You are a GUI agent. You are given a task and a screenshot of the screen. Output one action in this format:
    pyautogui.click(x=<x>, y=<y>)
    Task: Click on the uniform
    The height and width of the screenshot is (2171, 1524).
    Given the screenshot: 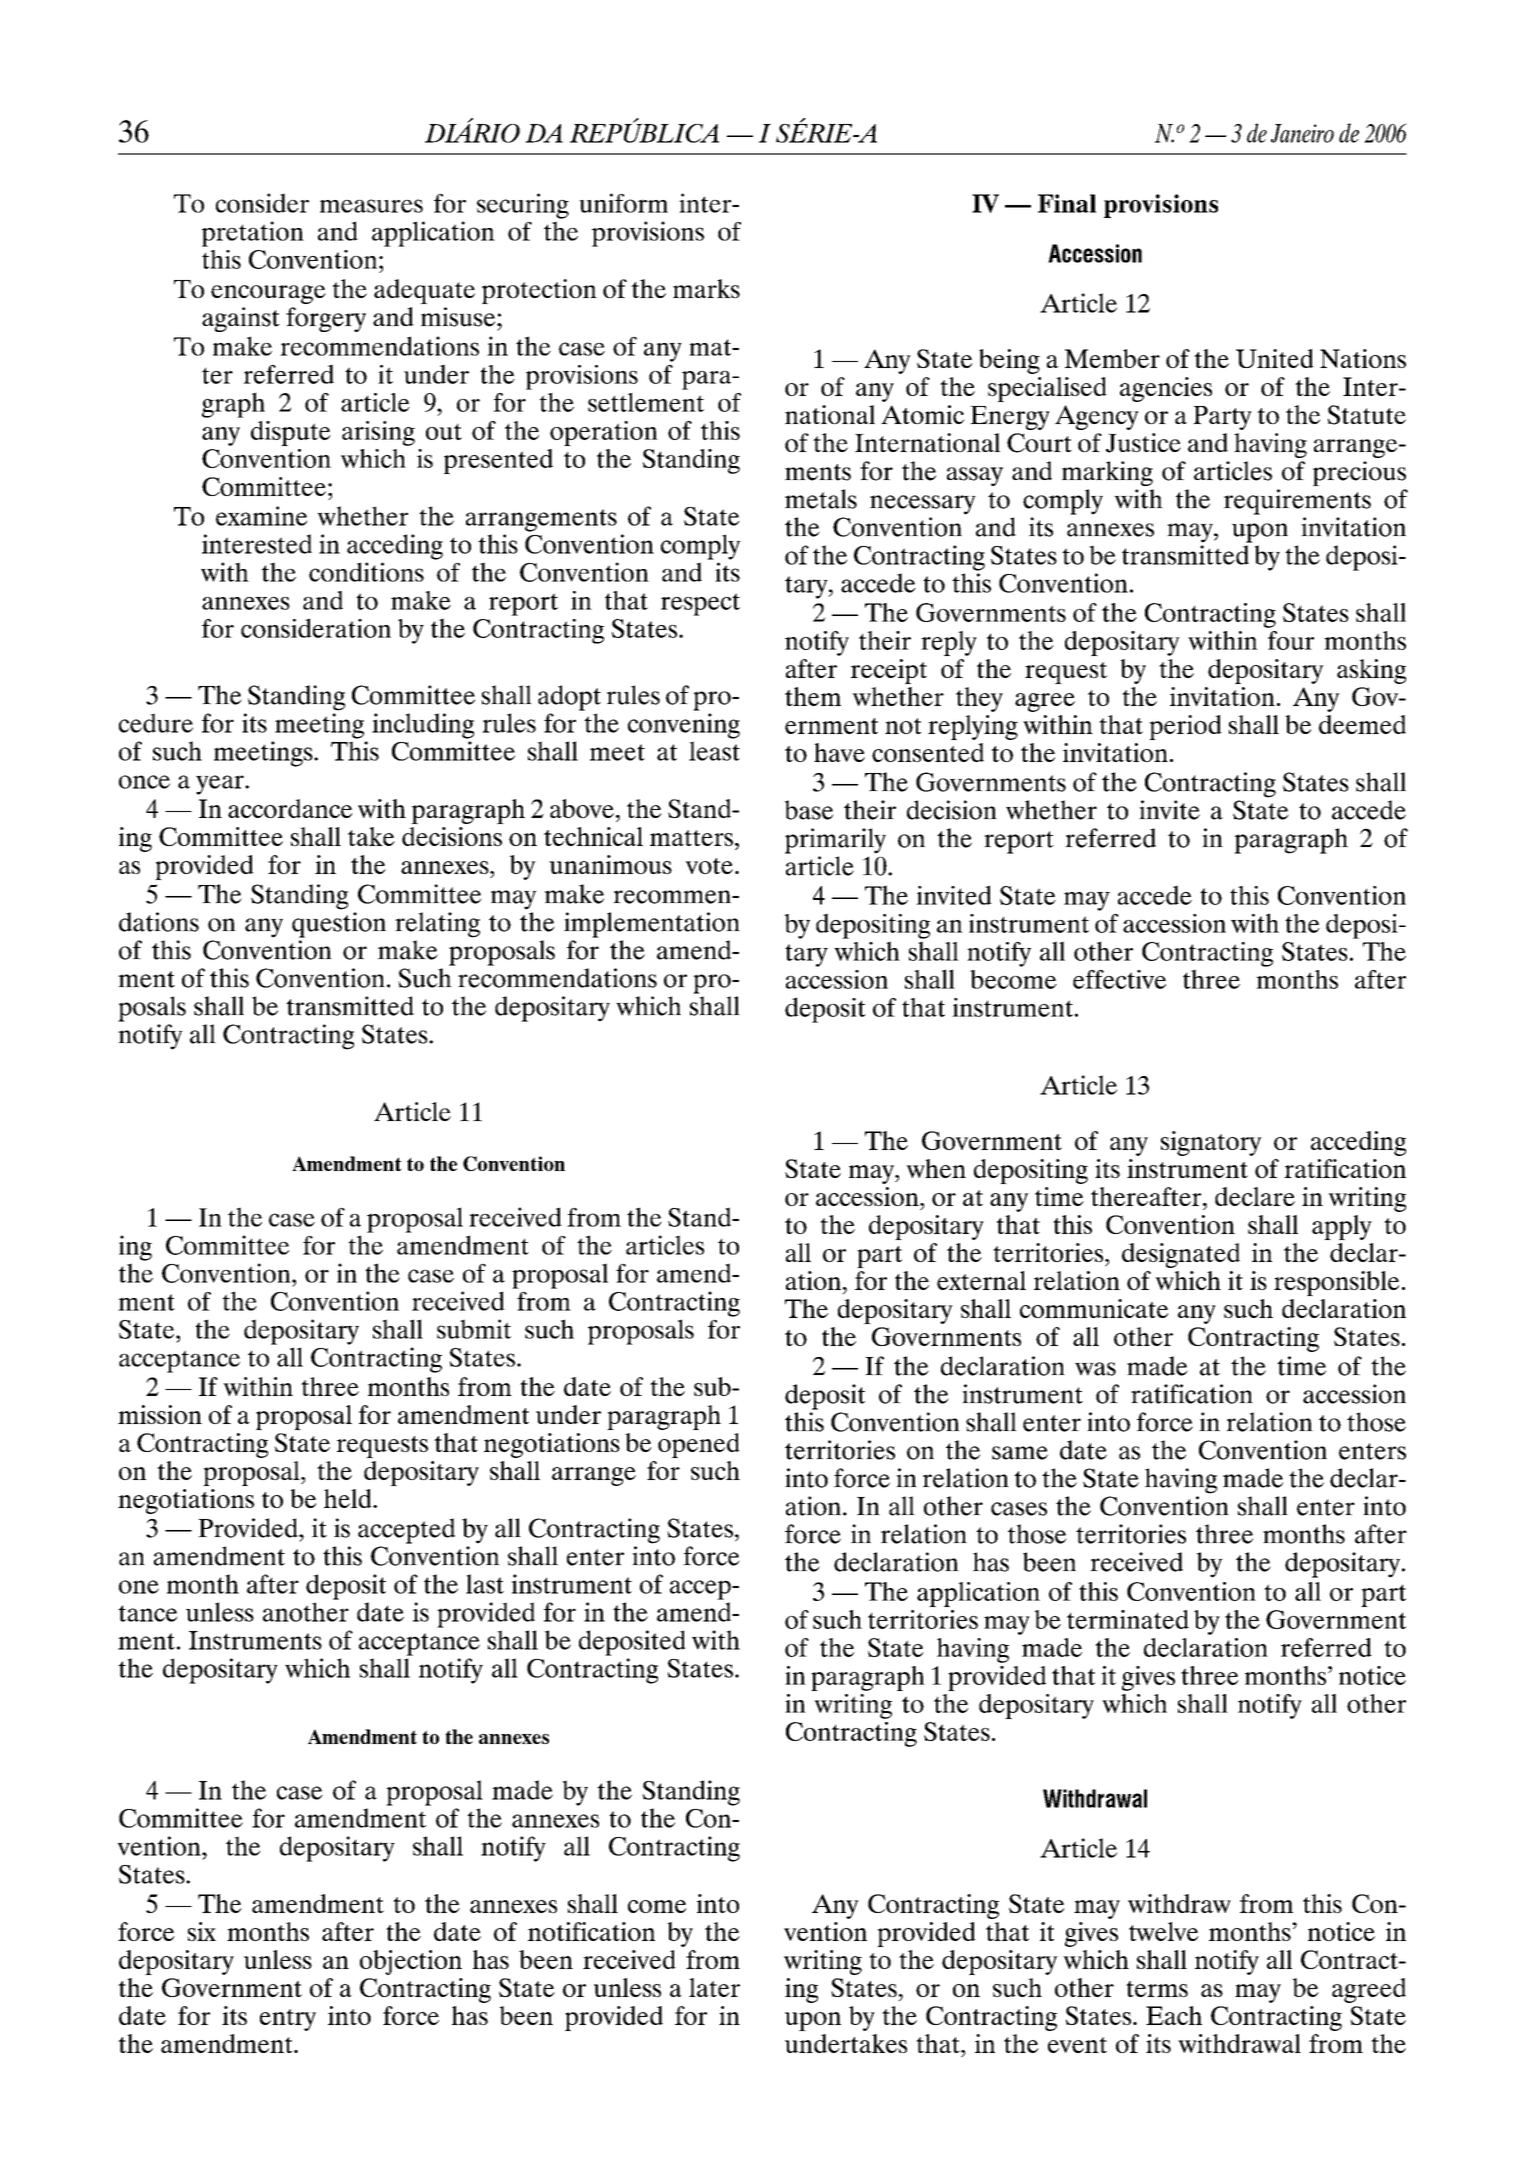 What is the action you would take?
    pyautogui.click(x=623, y=203)
